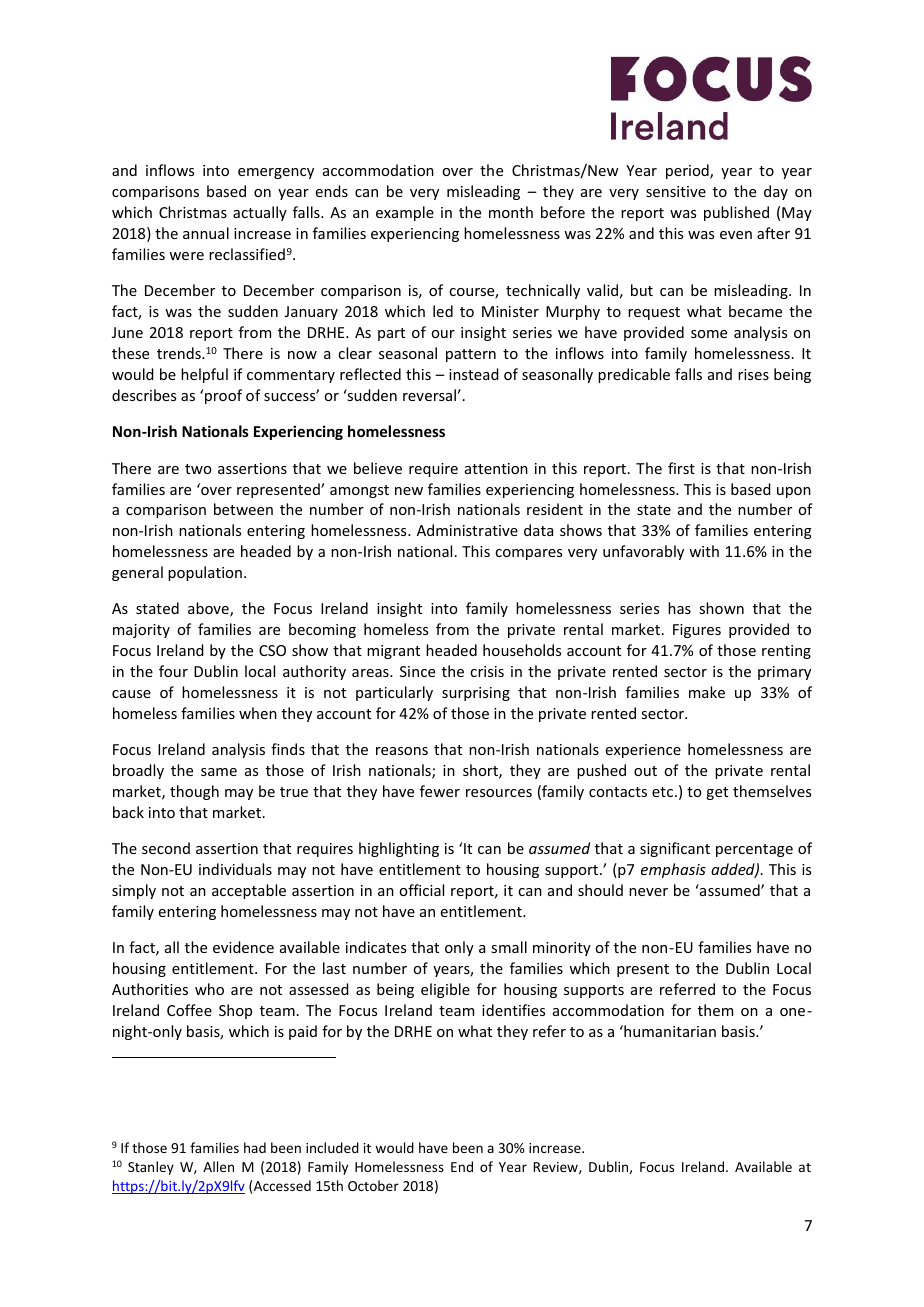  Describe the element at coordinates (736, 213) in the document. I see `published` at that location.
